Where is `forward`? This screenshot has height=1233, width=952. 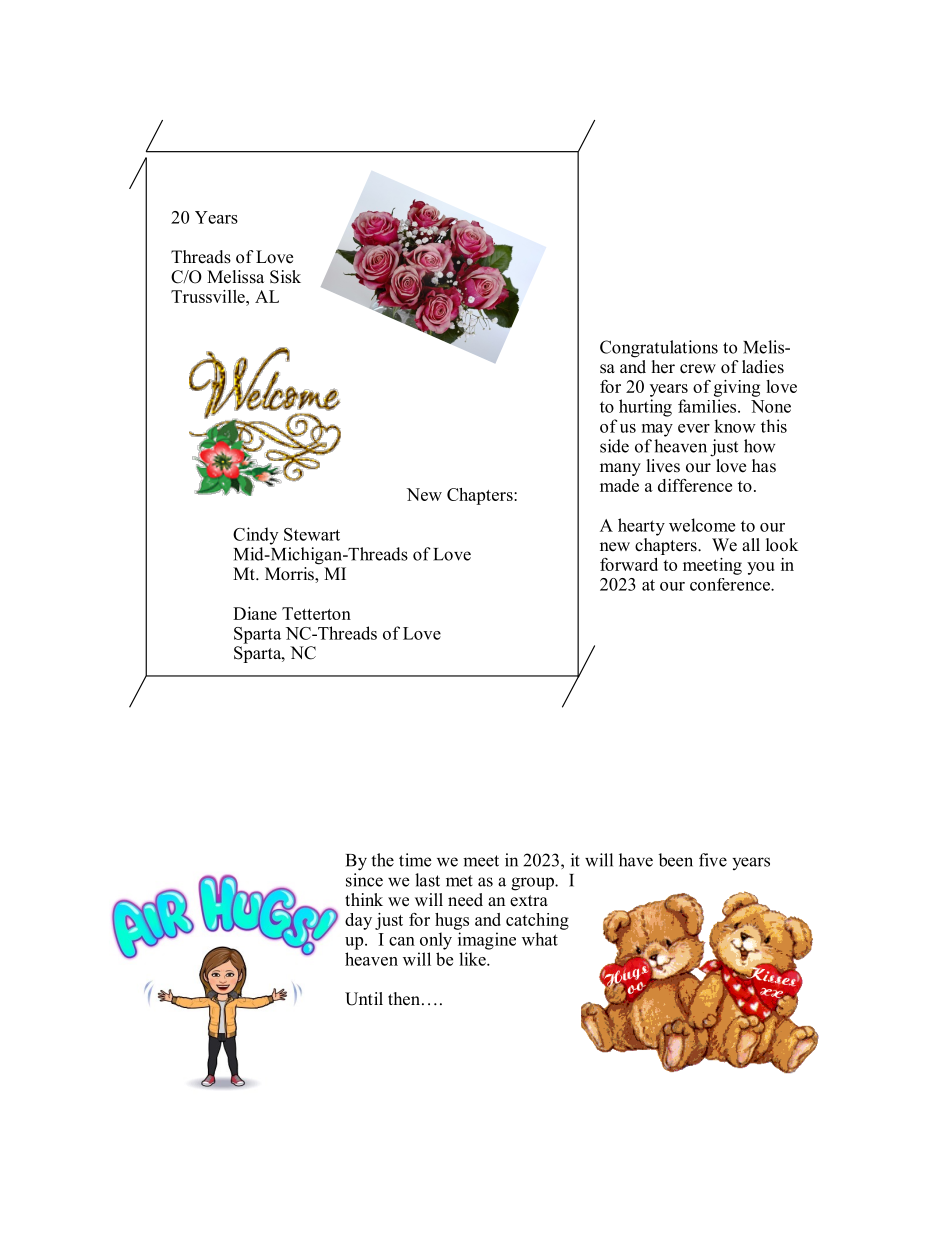 forward is located at coordinates (629, 564).
